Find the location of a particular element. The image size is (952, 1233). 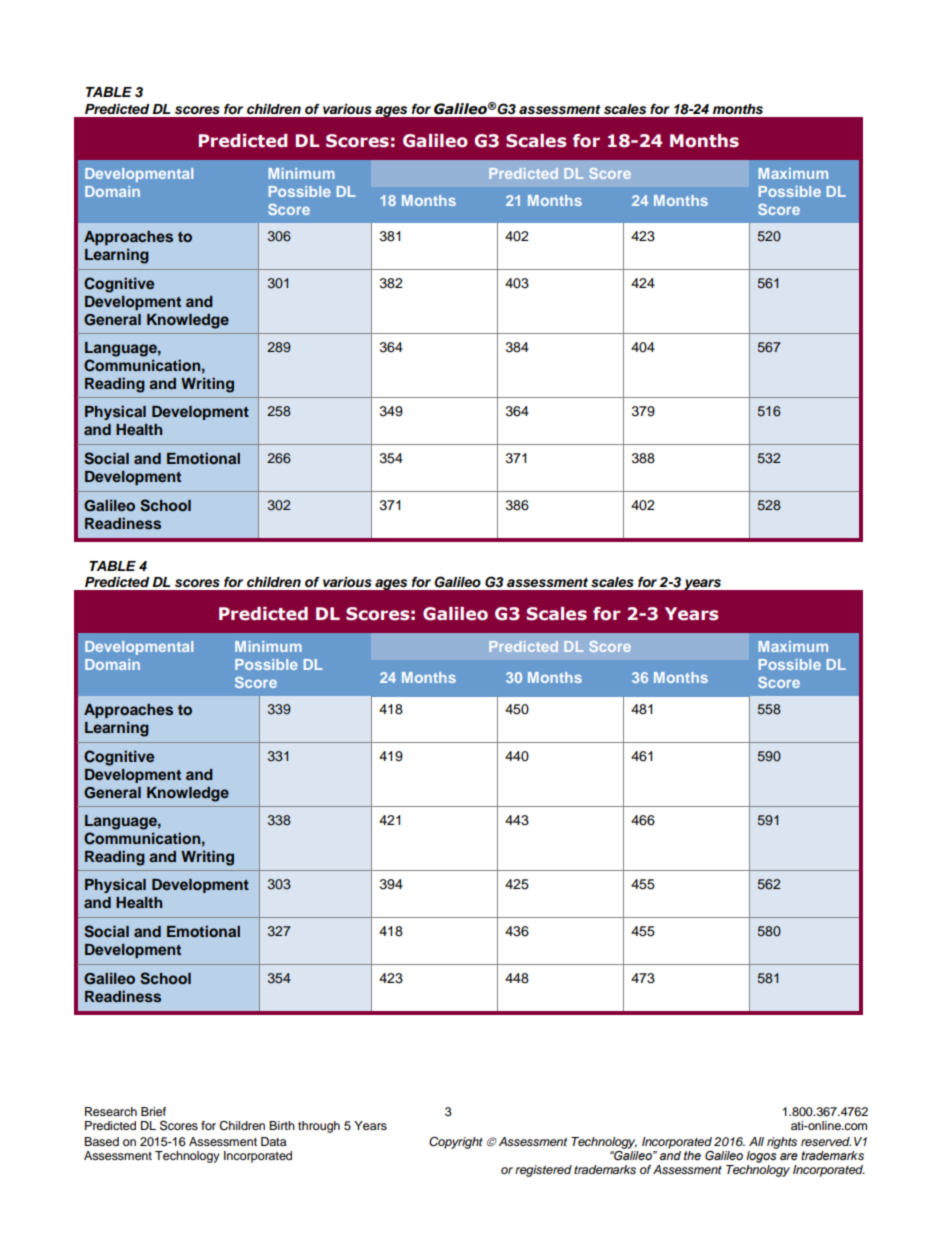

Brief is located at coordinates (153, 1111).
